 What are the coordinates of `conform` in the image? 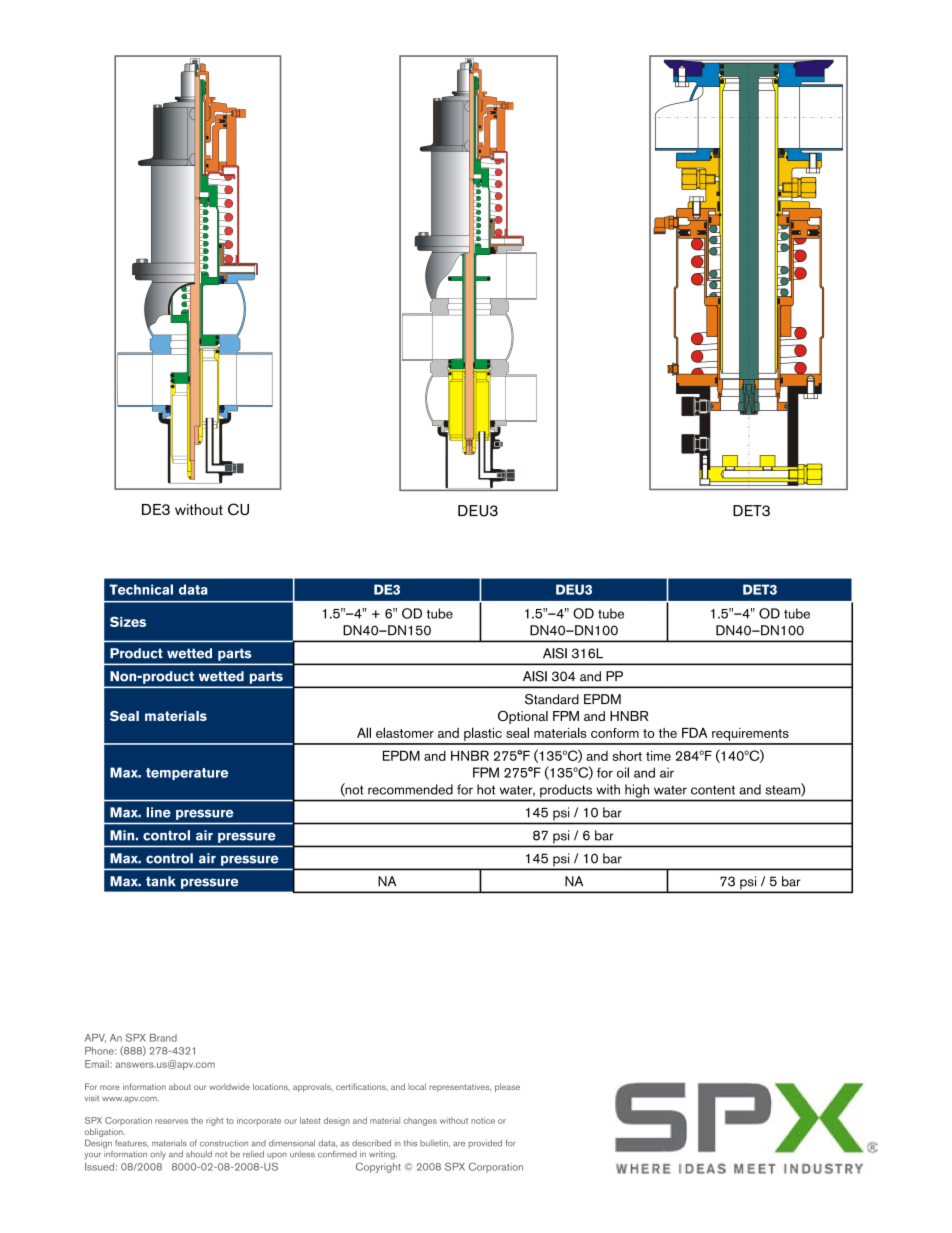 It's located at (615, 733).
